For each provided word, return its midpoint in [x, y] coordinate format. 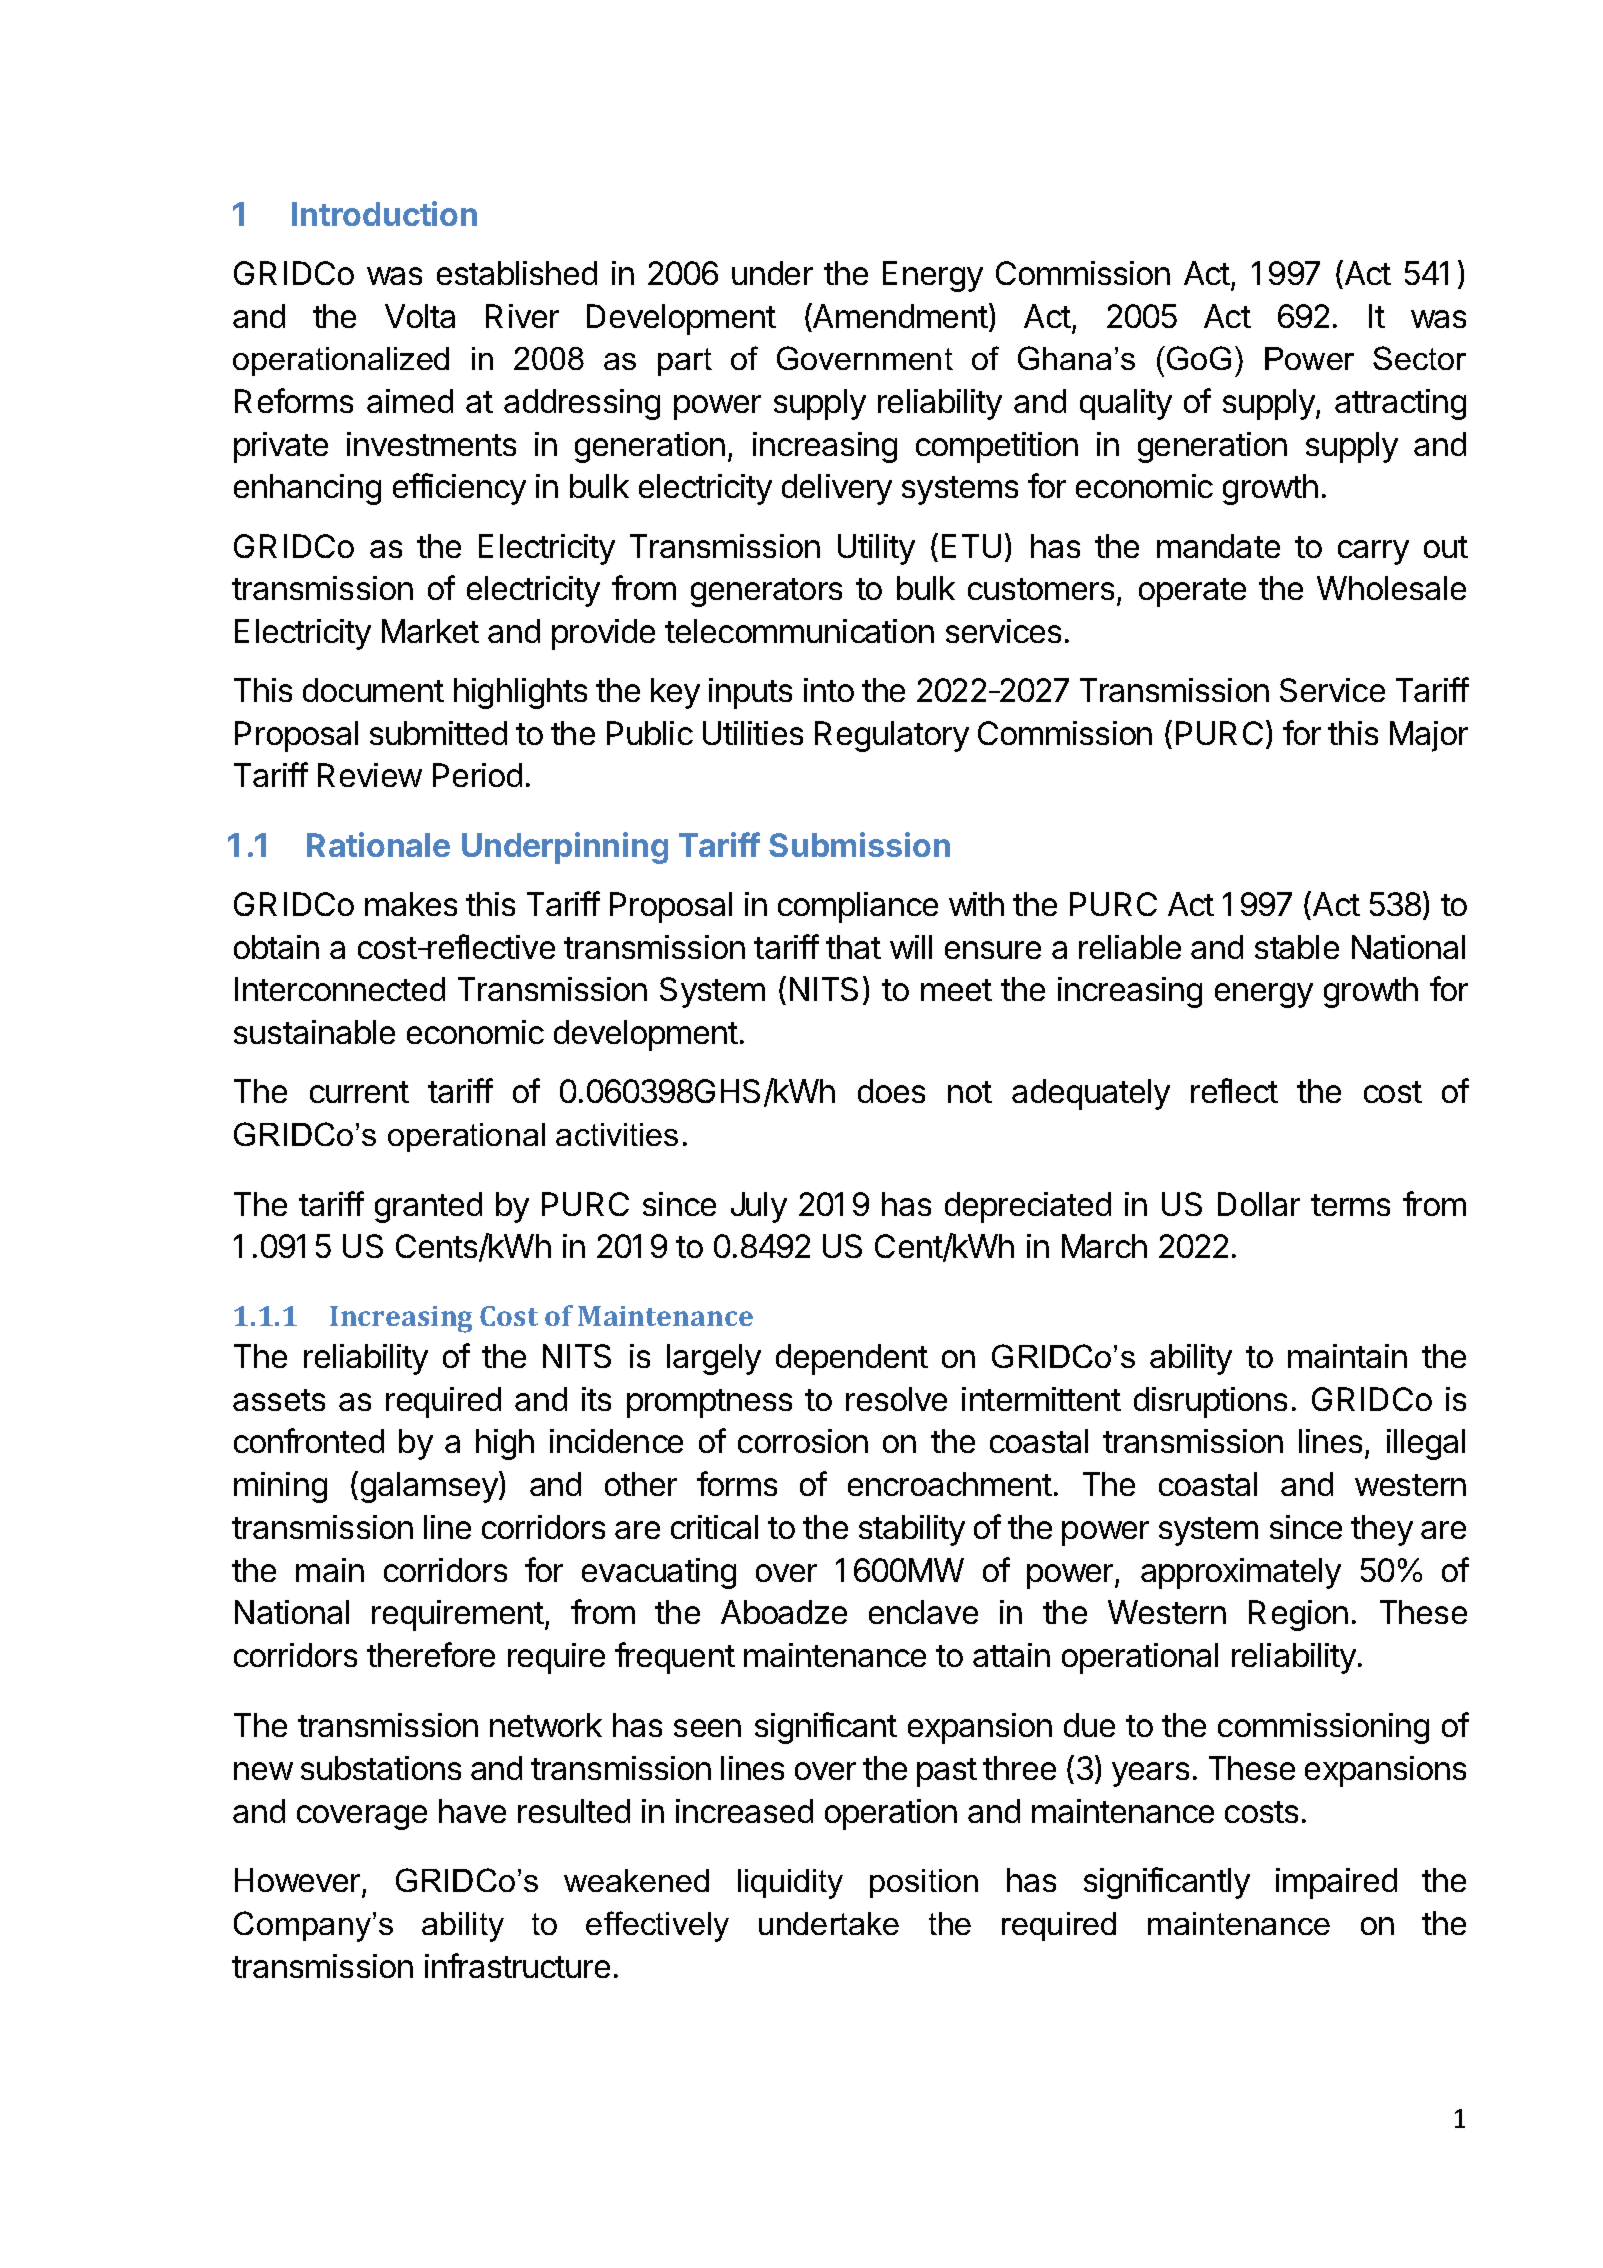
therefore [431, 1654]
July [759, 1207]
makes [411, 904]
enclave [923, 1612]
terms [1350, 1205]
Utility [876, 549]
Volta [420, 316]
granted [428, 1207]
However [299, 1882]
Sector [1419, 358]
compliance [858, 907]
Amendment [899, 315]
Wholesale [1391, 588]
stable [1297, 947]
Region [1298, 1615]
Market [430, 631]
